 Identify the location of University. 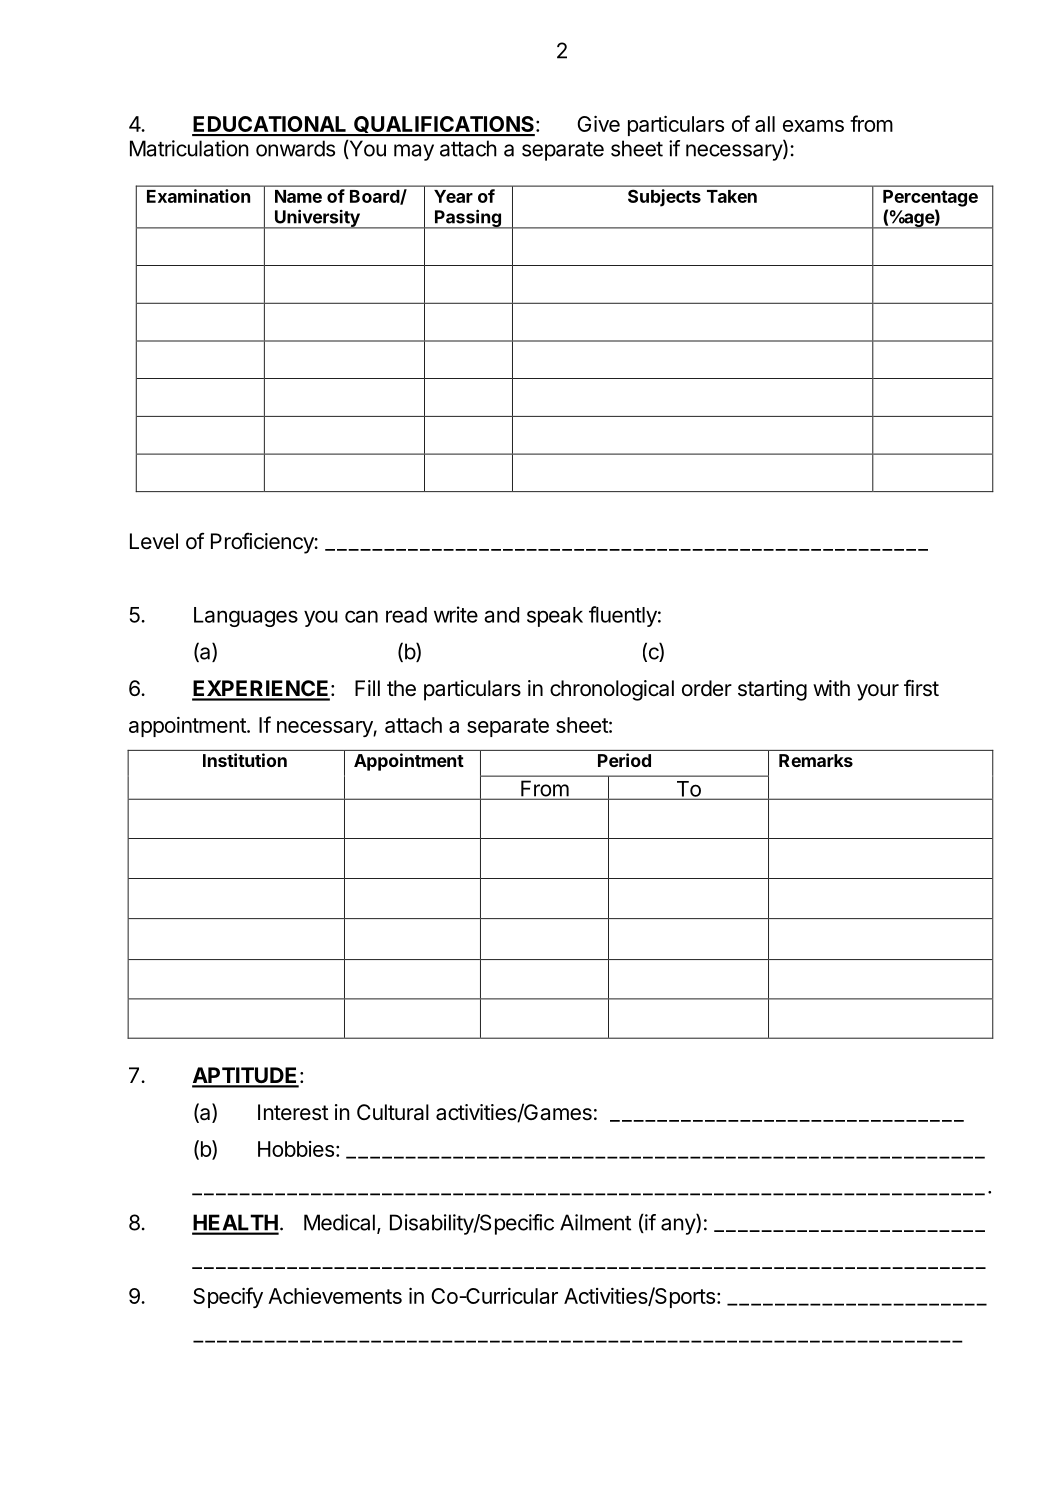
(317, 219).
